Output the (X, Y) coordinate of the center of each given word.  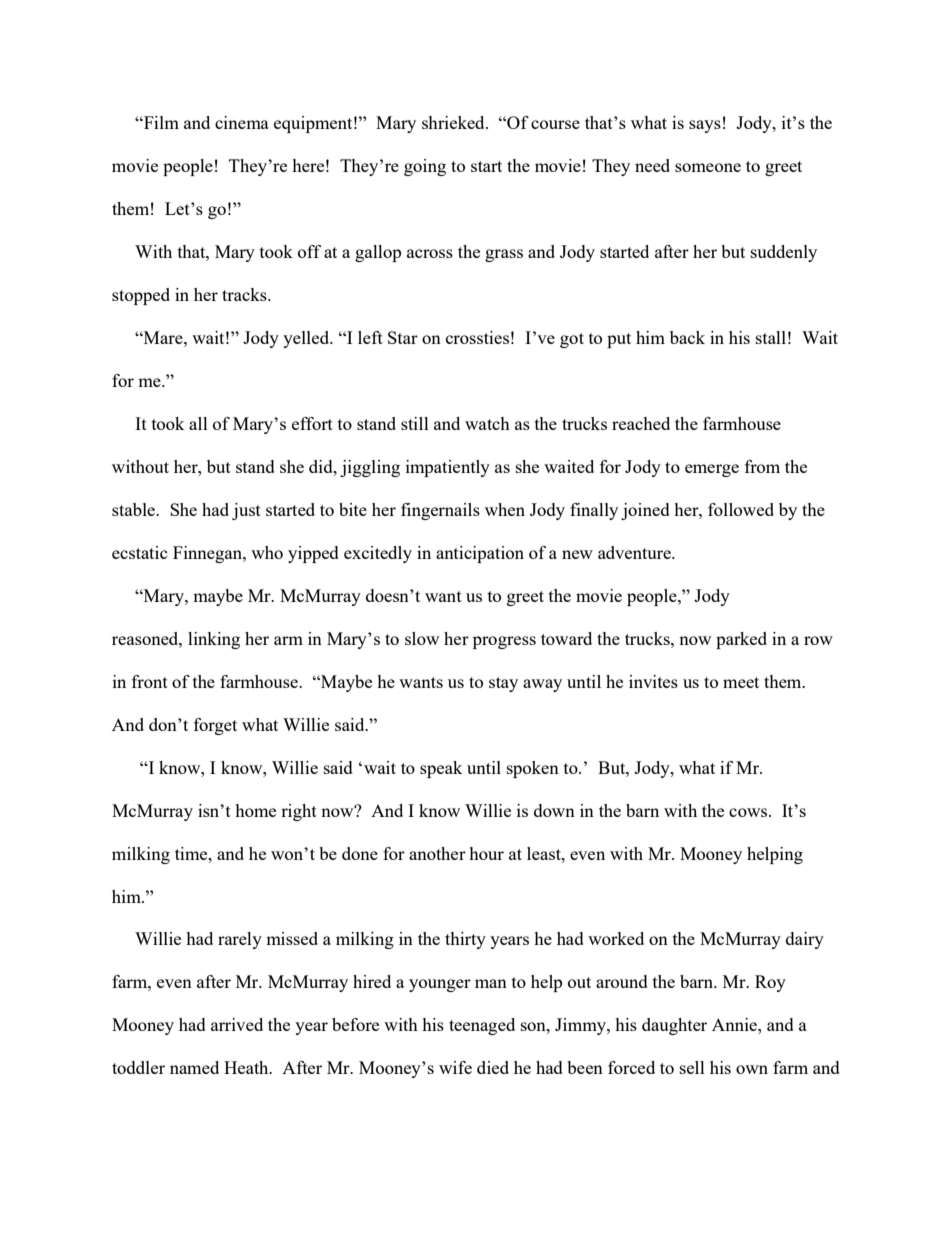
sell (692, 1067)
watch (487, 423)
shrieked (454, 122)
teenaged (482, 1026)
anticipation (480, 554)
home (255, 810)
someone (708, 167)
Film (160, 122)
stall (771, 337)
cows (749, 812)
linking (214, 640)
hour (486, 853)
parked (741, 640)
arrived (237, 1024)
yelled (307, 339)
